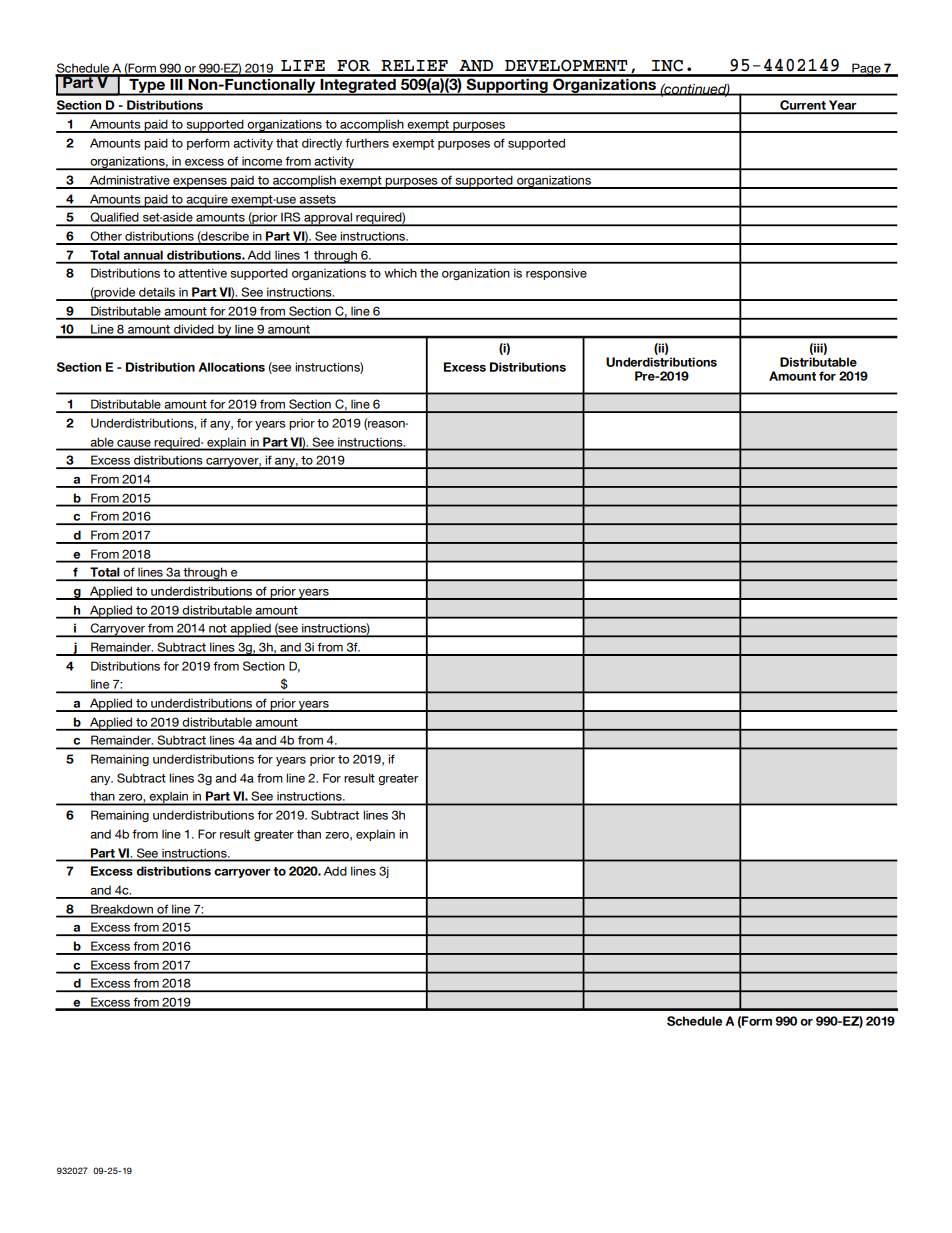  I want to click on responsive, so click(556, 274).
